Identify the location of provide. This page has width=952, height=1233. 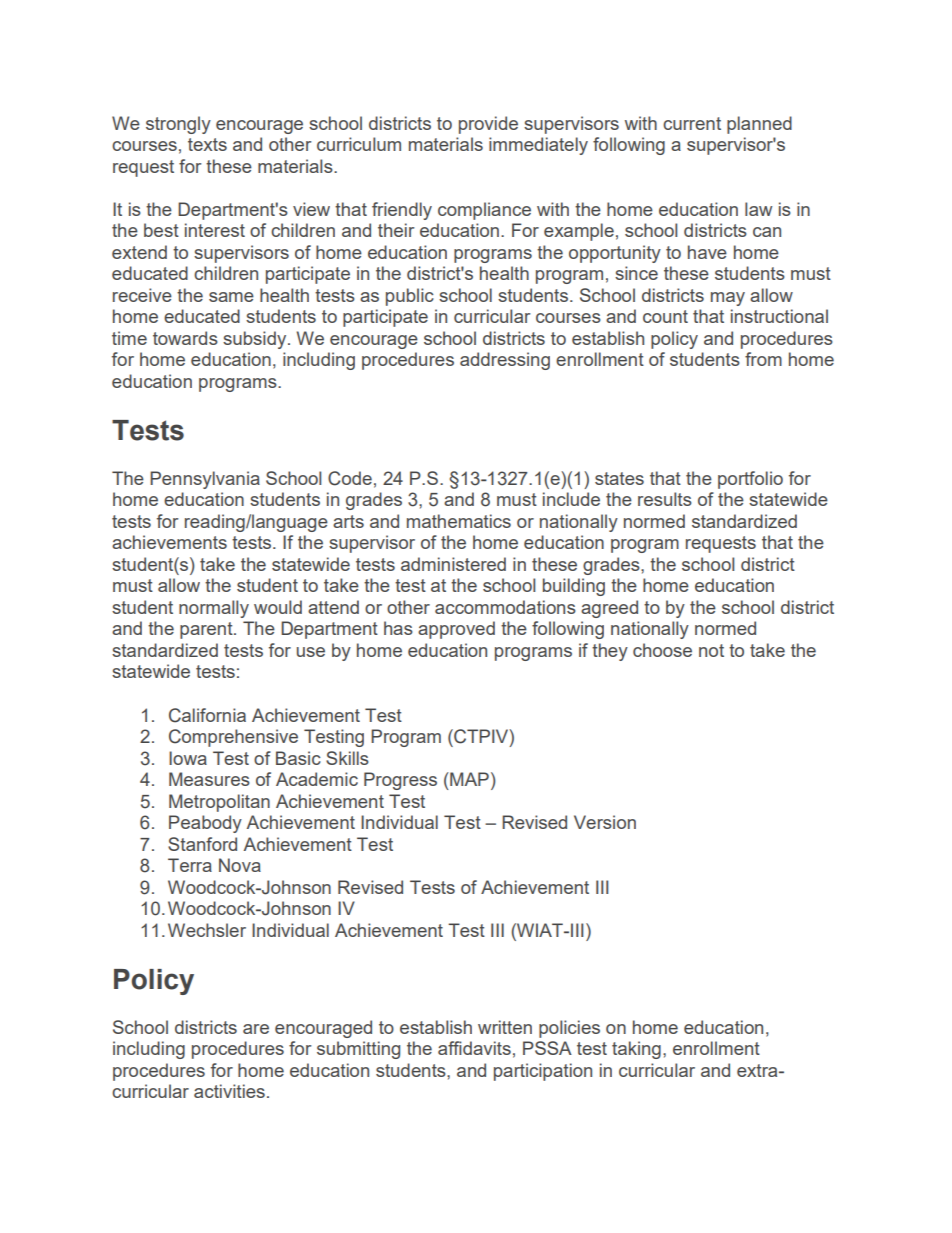
(488, 125).
